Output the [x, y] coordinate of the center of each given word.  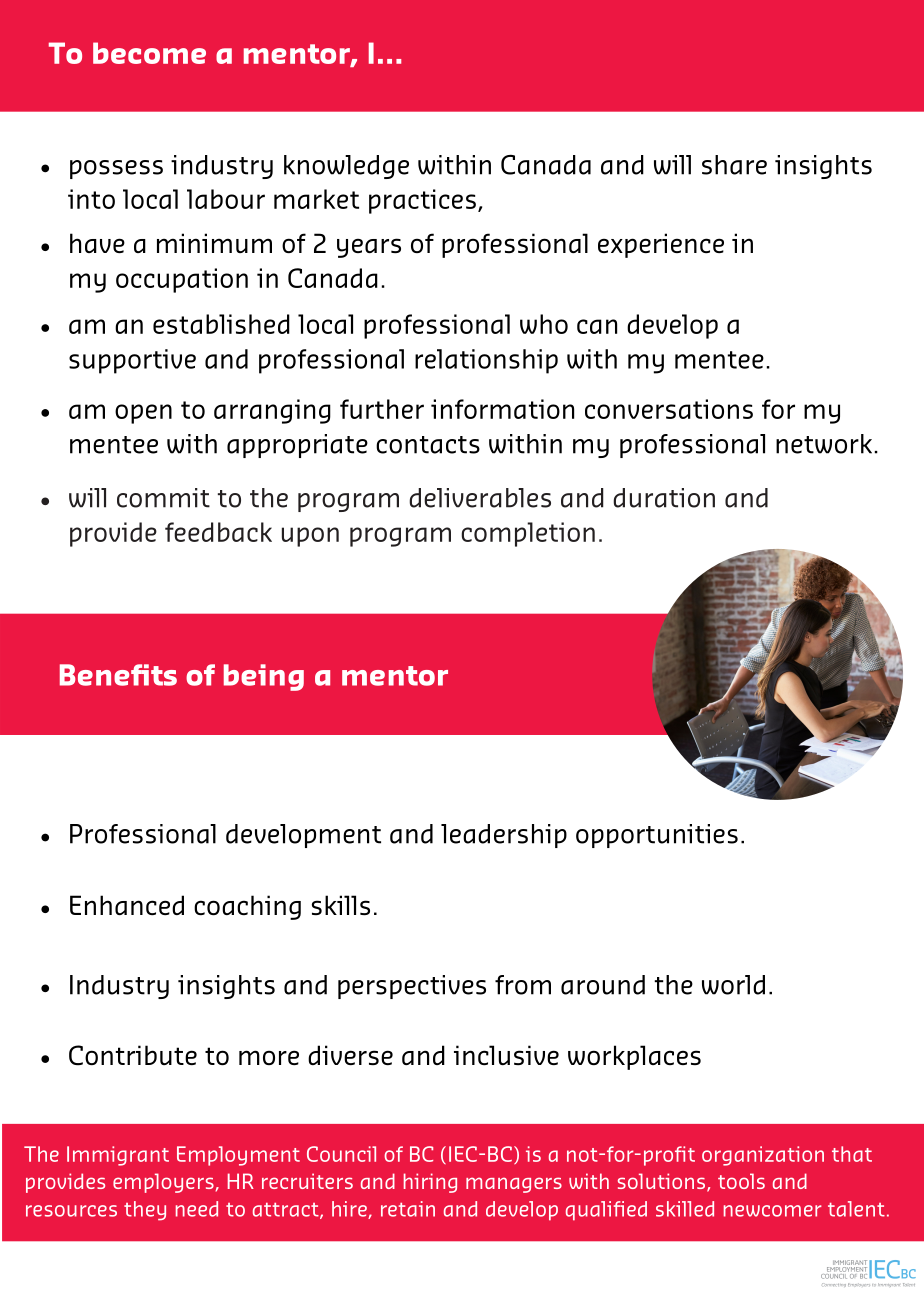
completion [528, 534]
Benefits [118, 675]
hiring [430, 1183]
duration [664, 498]
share [734, 165]
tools [741, 1181]
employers [163, 1183]
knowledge [346, 167]
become [149, 53]
